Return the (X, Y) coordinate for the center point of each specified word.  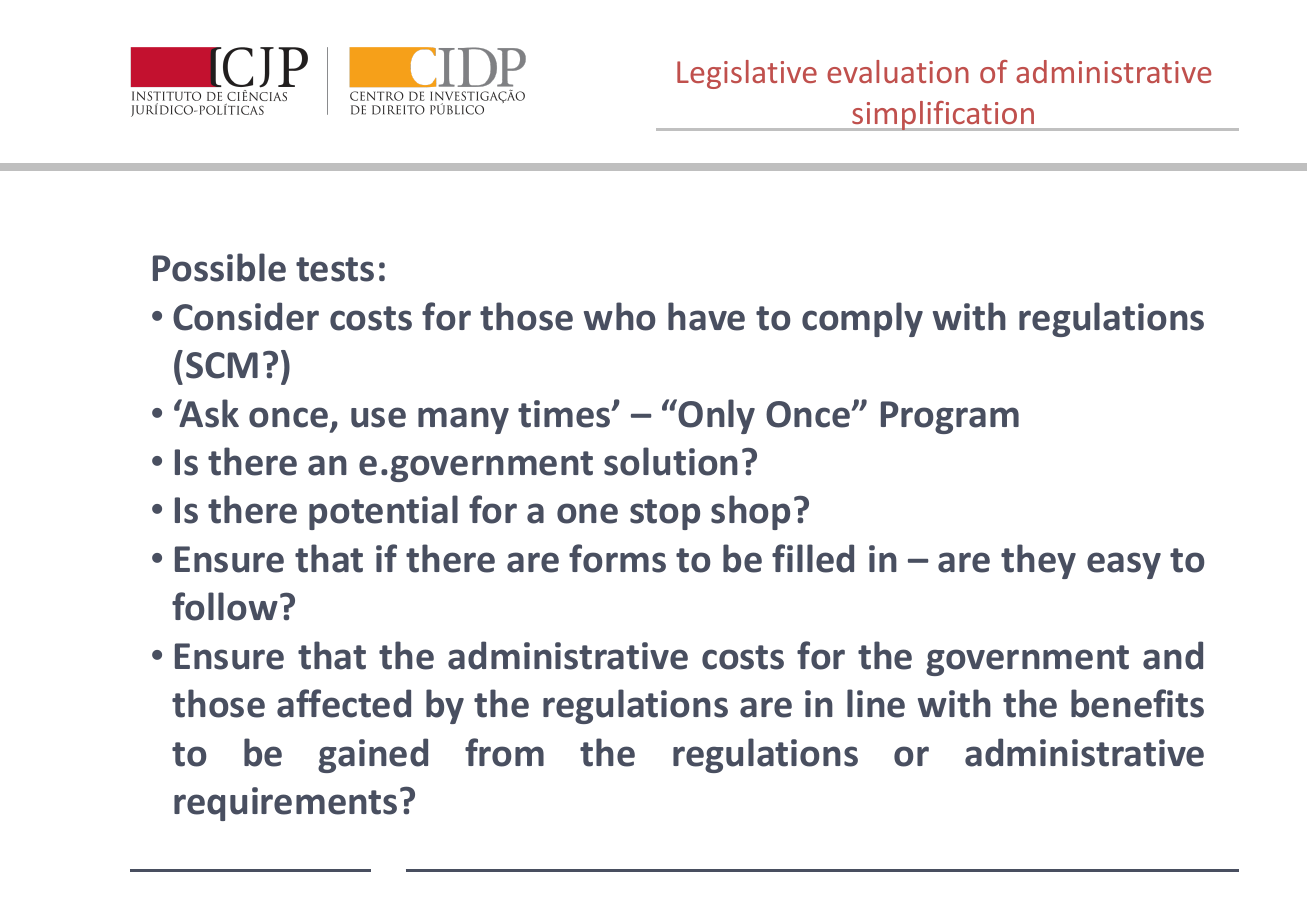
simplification (943, 116)
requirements (285, 804)
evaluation (898, 71)
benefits (1137, 703)
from (504, 752)
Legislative (747, 74)
